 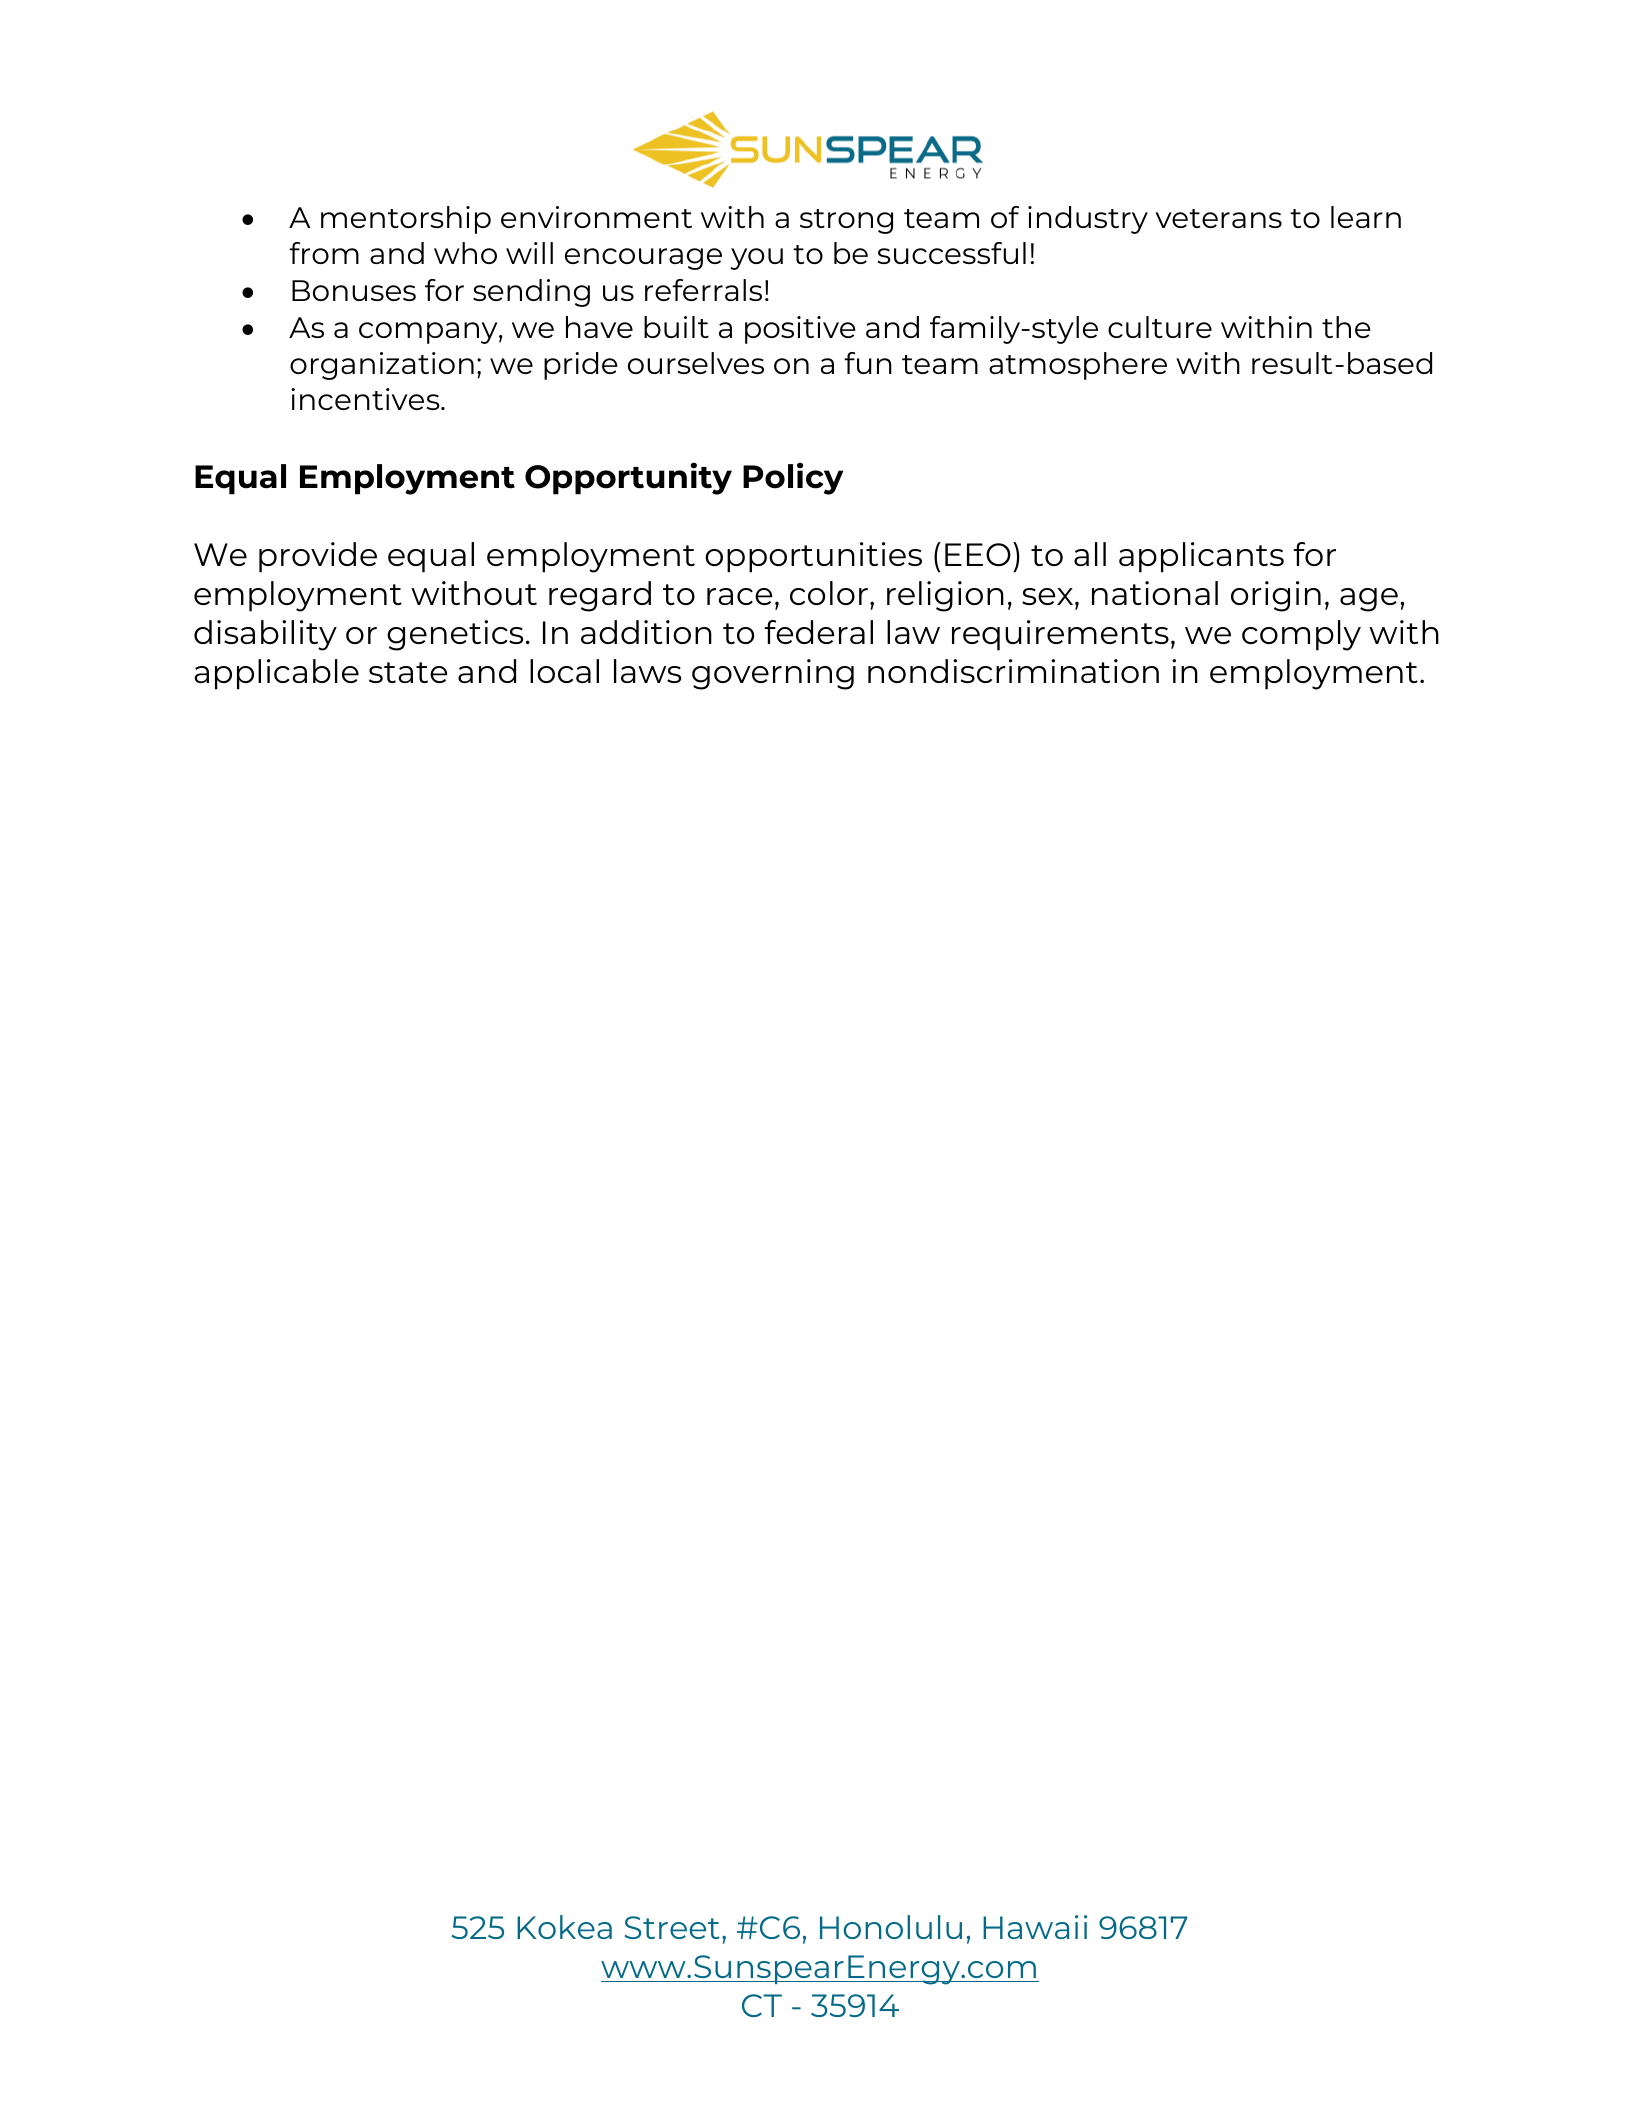 I want to click on Honolulu, so click(x=891, y=1927).
